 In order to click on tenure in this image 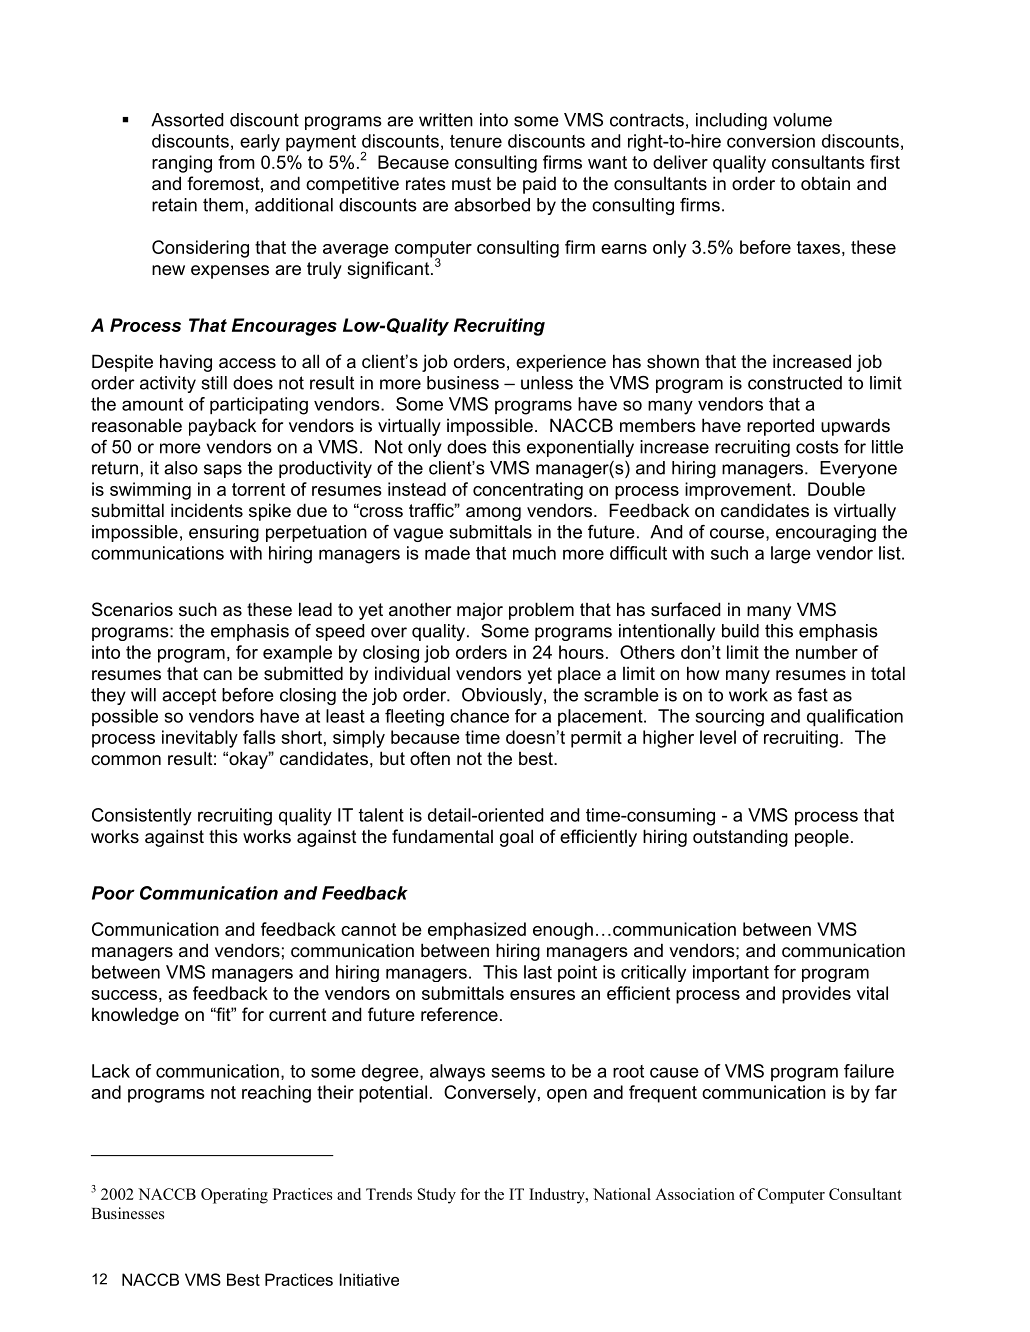, I will do `click(476, 141)`.
